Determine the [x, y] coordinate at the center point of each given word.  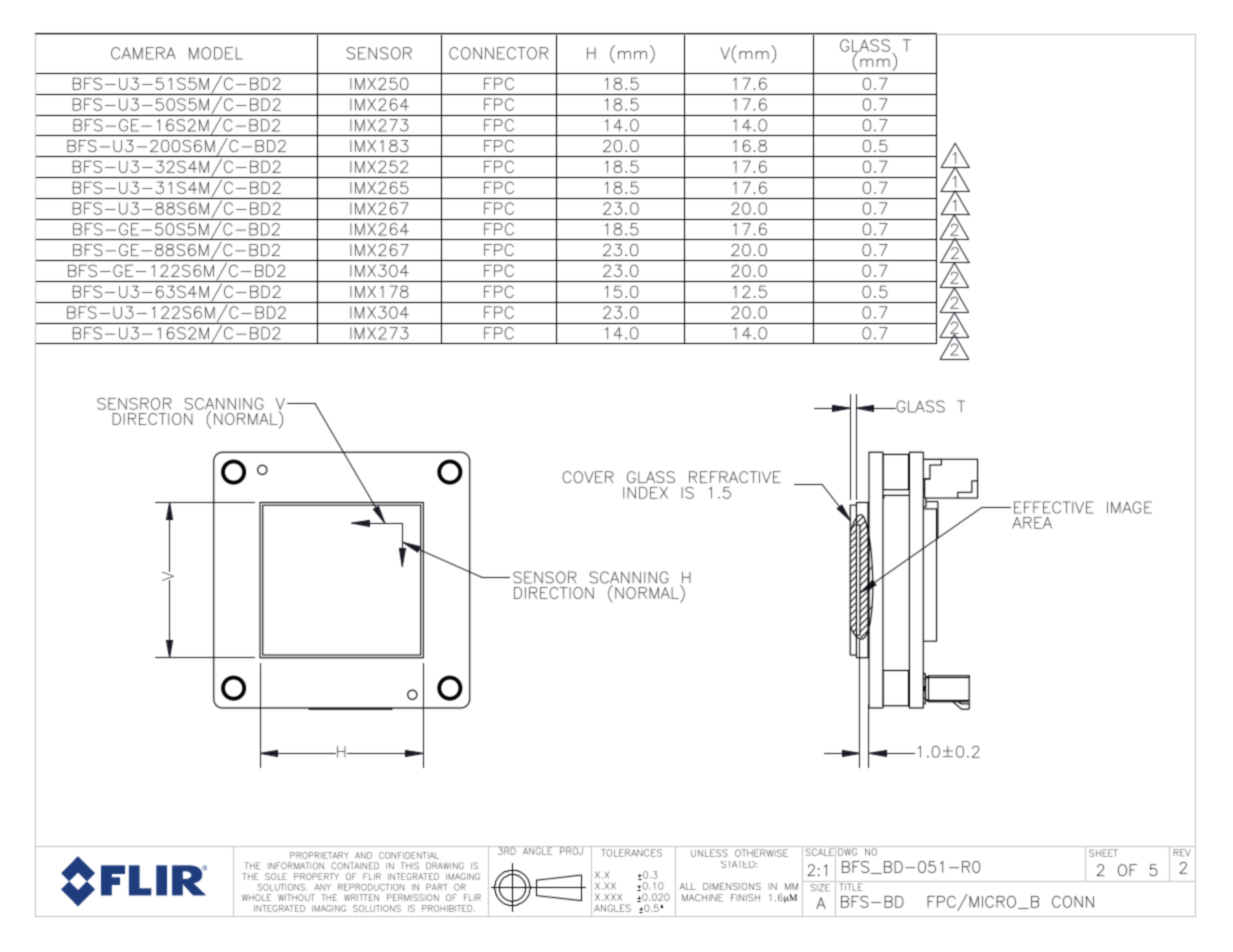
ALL [687, 886]
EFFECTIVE [1053, 507]
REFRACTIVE [735, 477]
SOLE [276, 876]
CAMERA [143, 53]
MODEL [216, 53]
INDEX [645, 493]
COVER [588, 477]
